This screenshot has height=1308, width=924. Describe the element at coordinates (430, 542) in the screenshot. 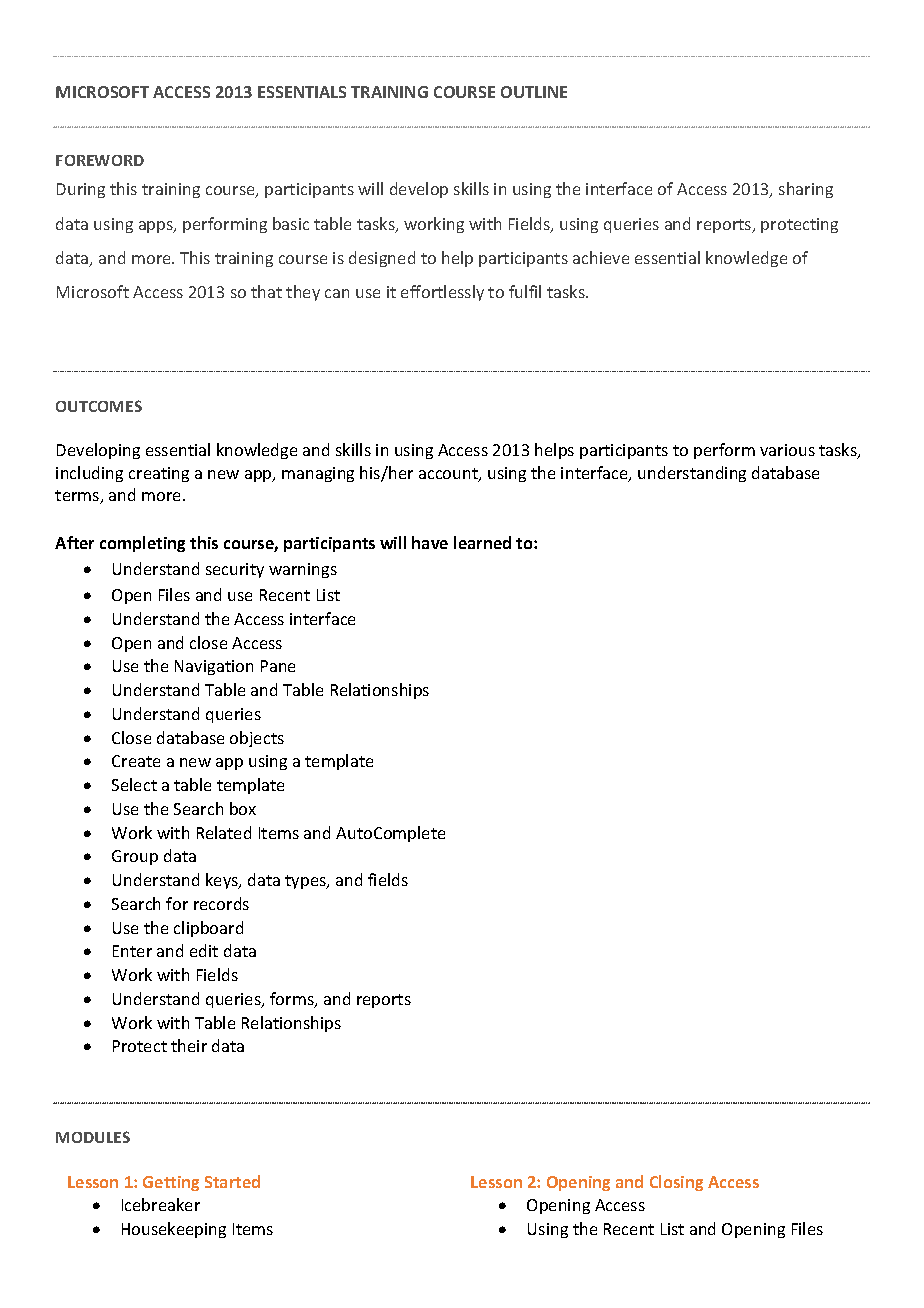

I see `have` at that location.
